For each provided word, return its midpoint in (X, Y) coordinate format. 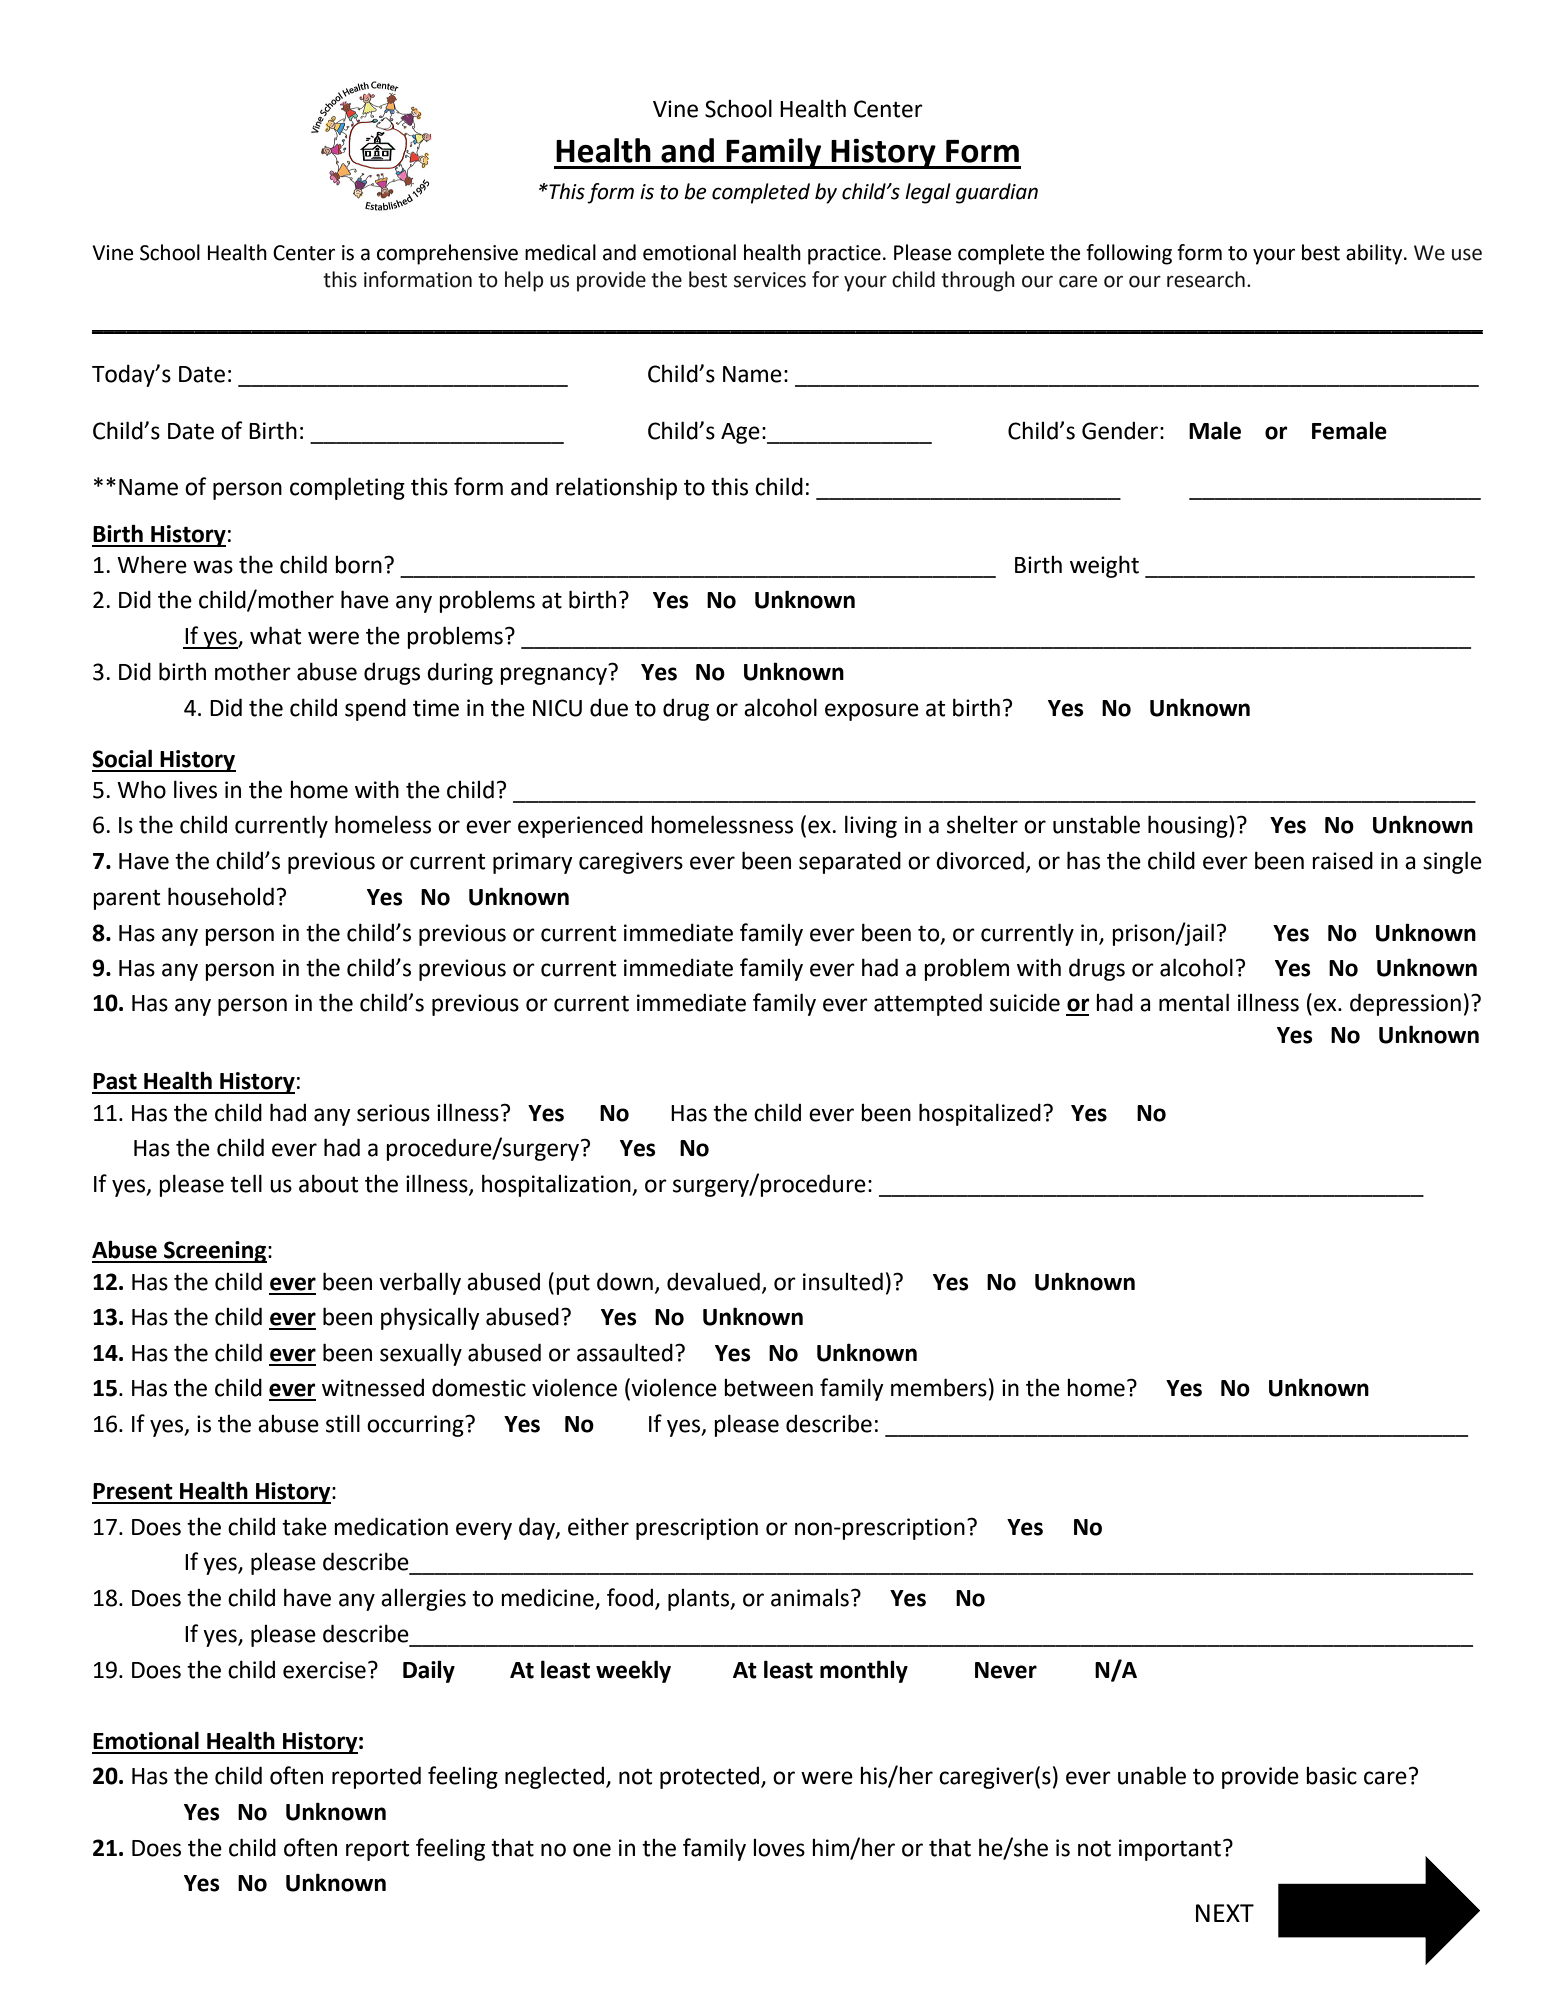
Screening (214, 1252)
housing (1189, 826)
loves (779, 1848)
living (871, 826)
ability (1375, 254)
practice (844, 255)
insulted (843, 1281)
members (939, 1387)
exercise (324, 1670)
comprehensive (447, 254)
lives (195, 789)
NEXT (1225, 1913)
